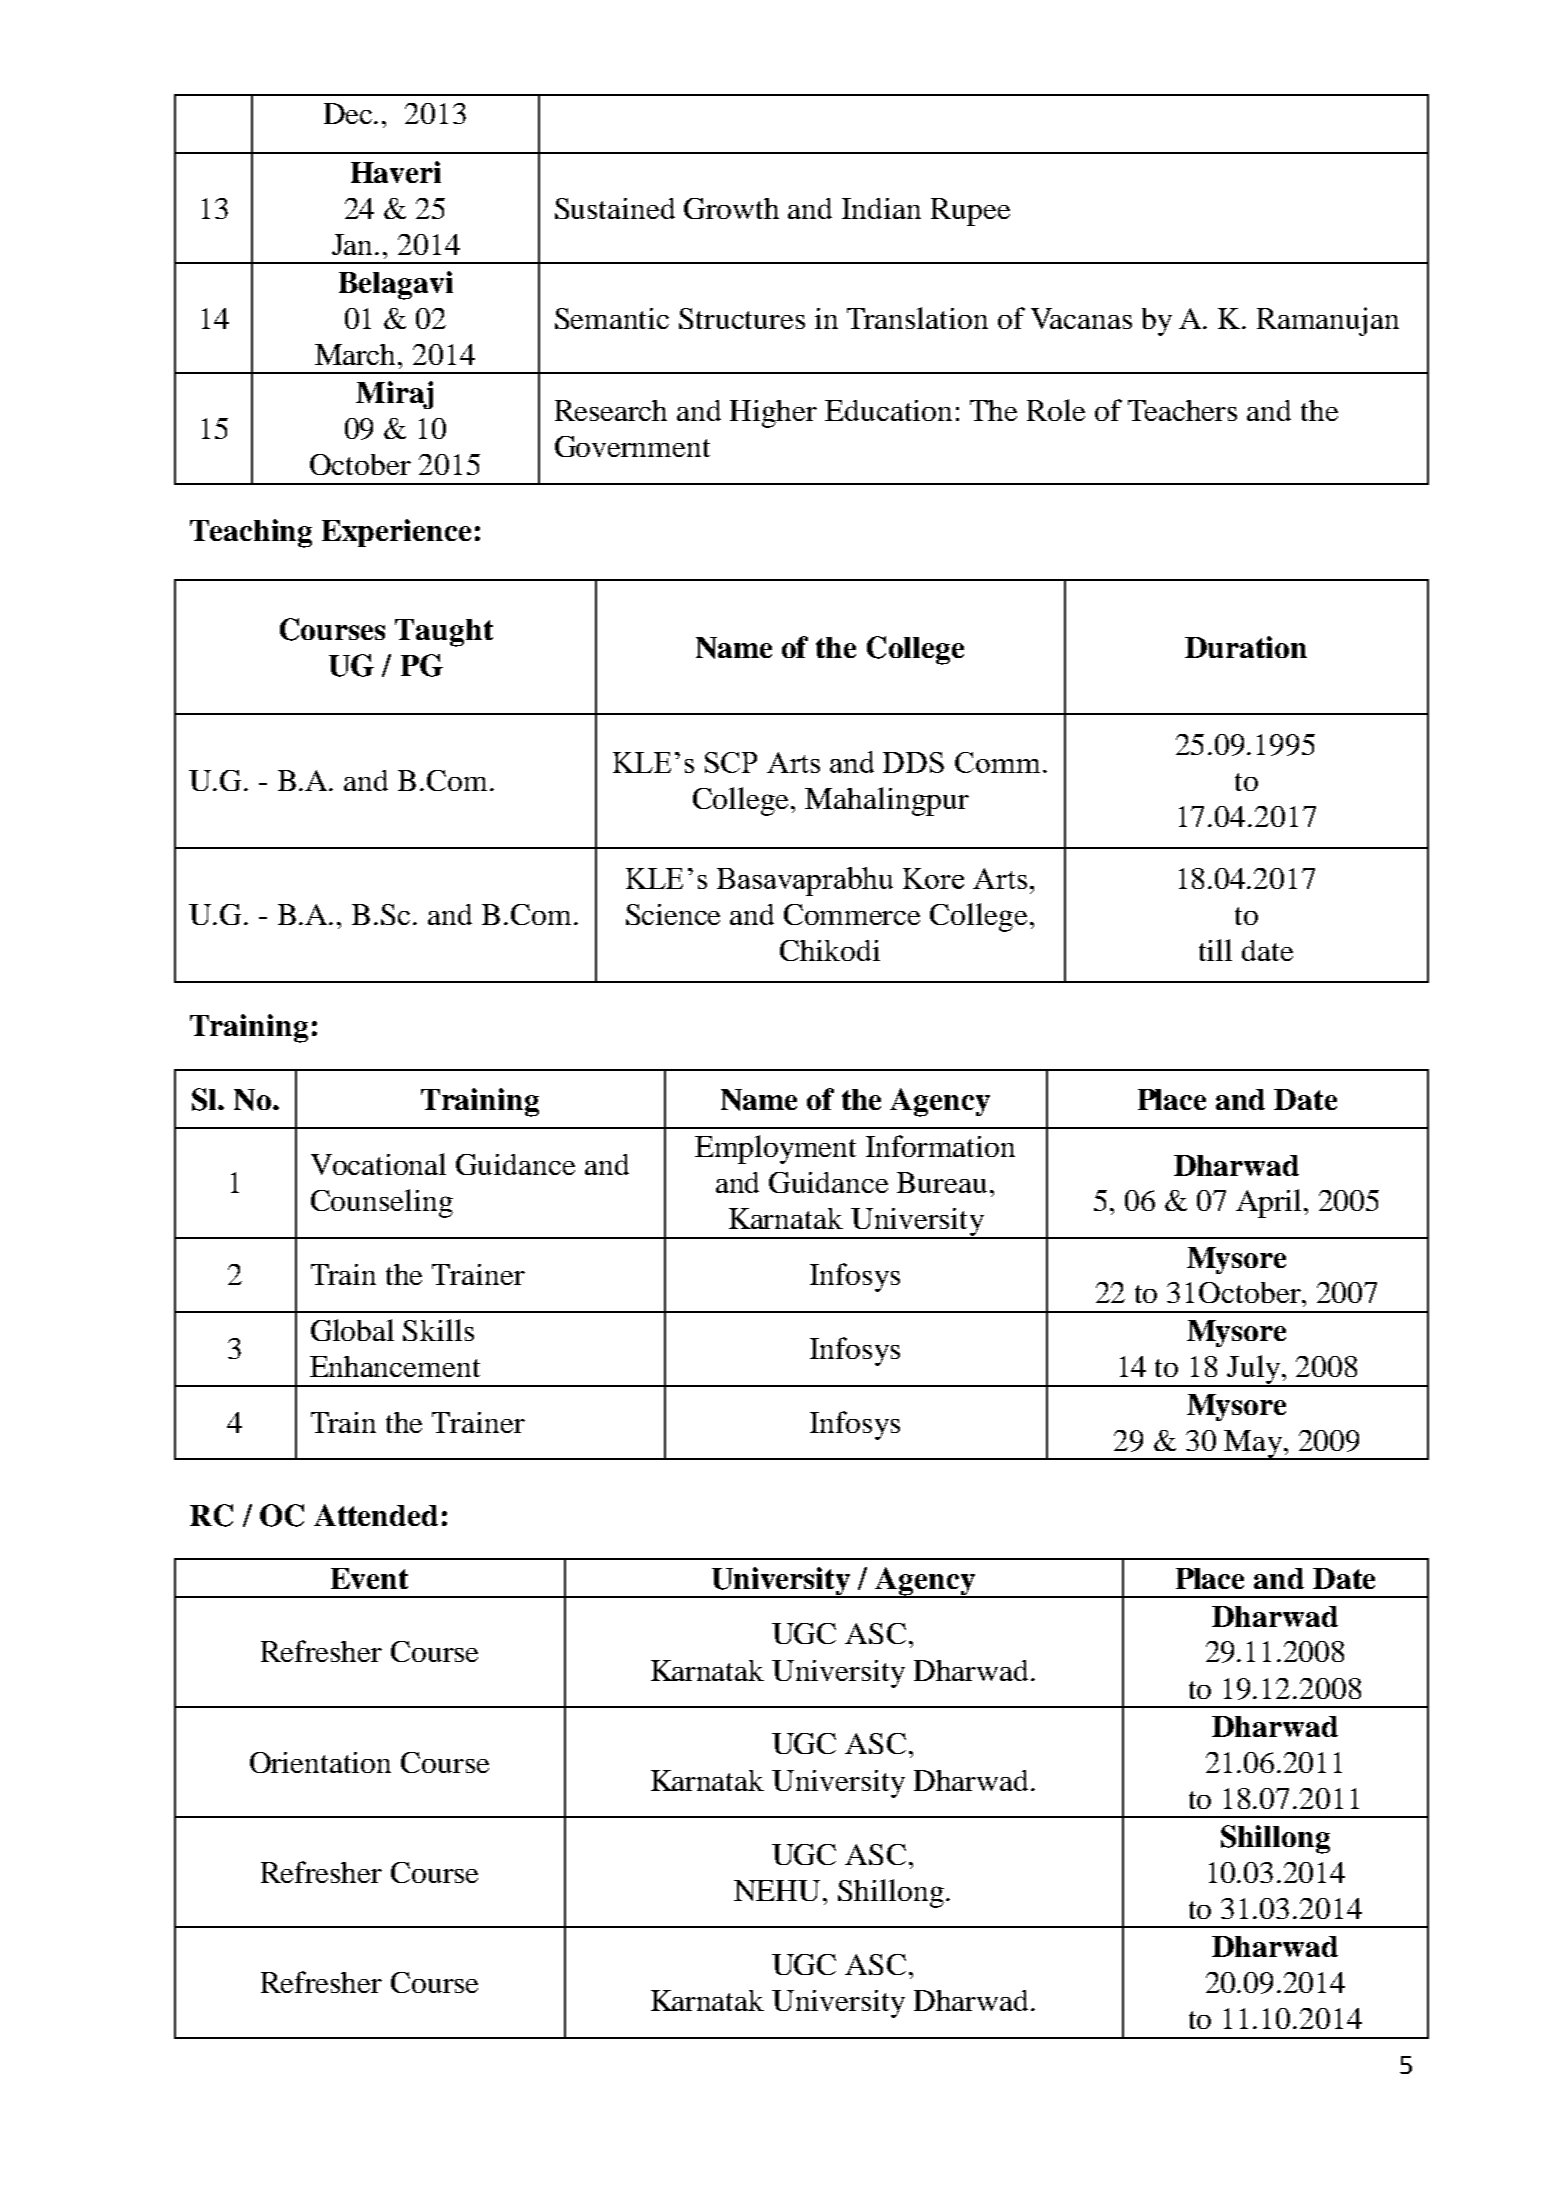  What do you see at coordinates (369, 1578) in the page?
I see `Event` at bounding box center [369, 1578].
